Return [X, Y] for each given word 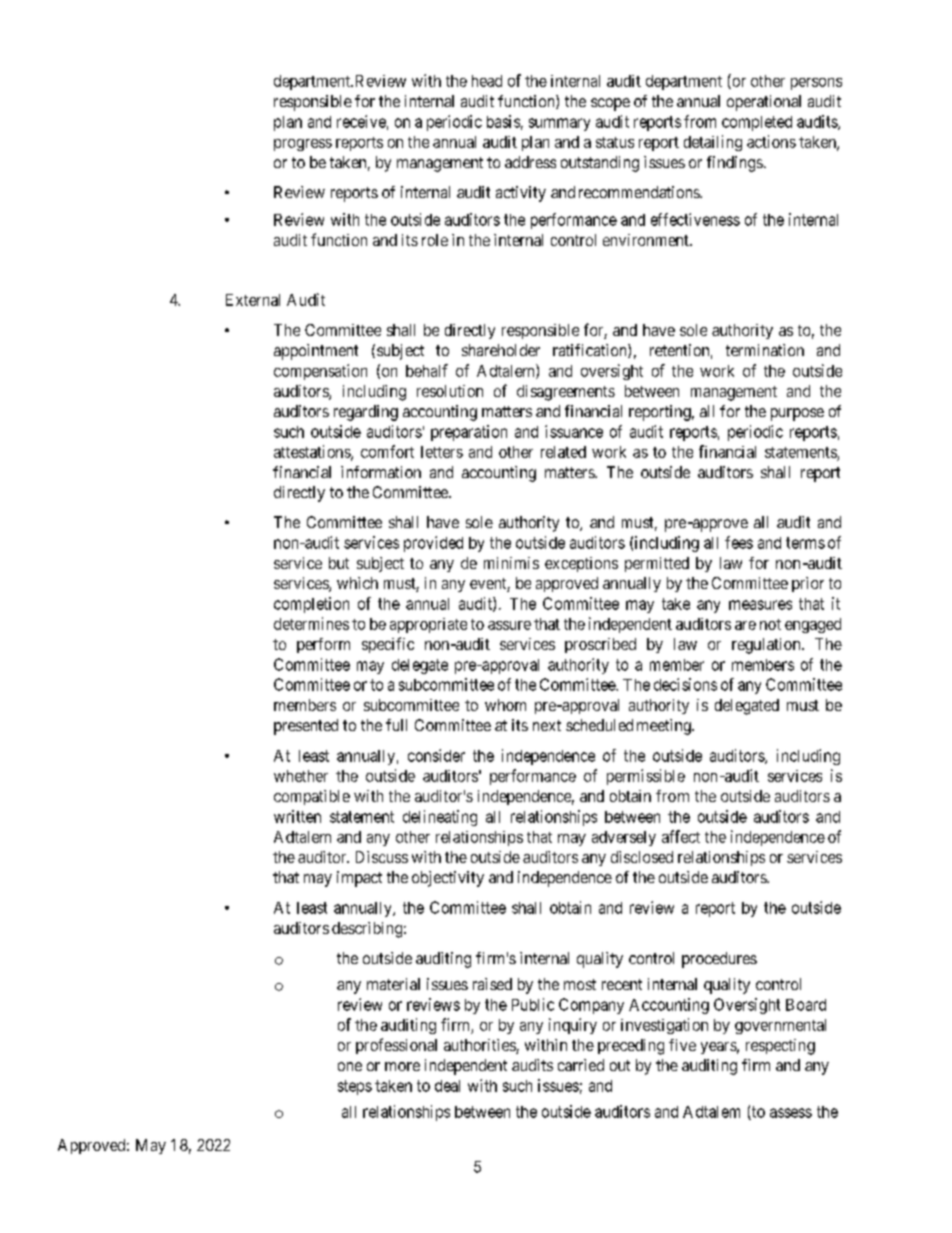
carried [581, 1065]
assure [509, 625]
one [350, 1066]
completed [757, 123]
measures [760, 605]
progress [303, 145]
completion [311, 605]
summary [559, 124]
